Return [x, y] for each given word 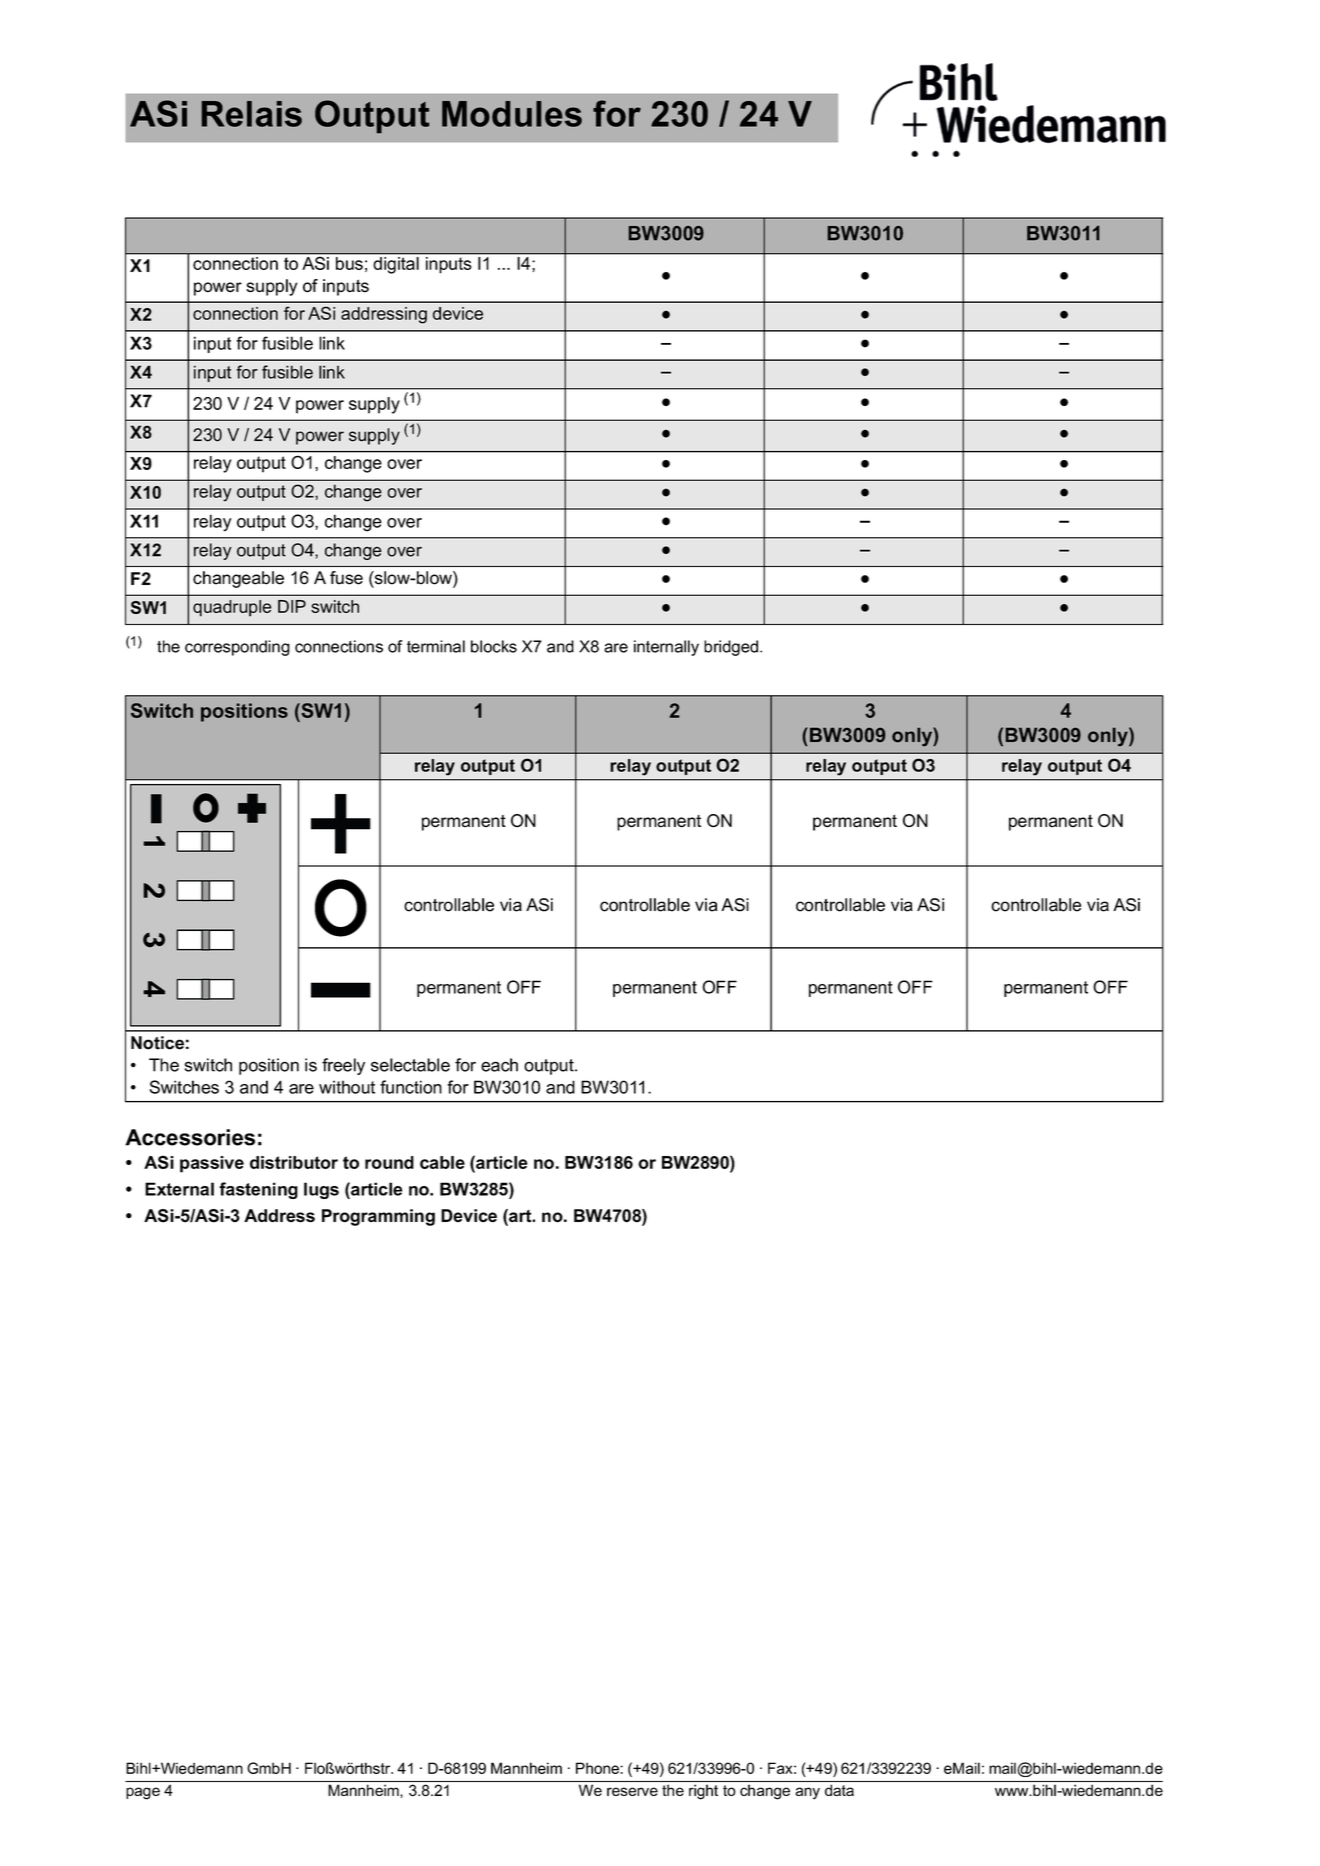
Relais [251, 114]
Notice [157, 1043]
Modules [512, 114]
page [143, 1793]
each [499, 1065]
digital [396, 265]
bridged [731, 648]
